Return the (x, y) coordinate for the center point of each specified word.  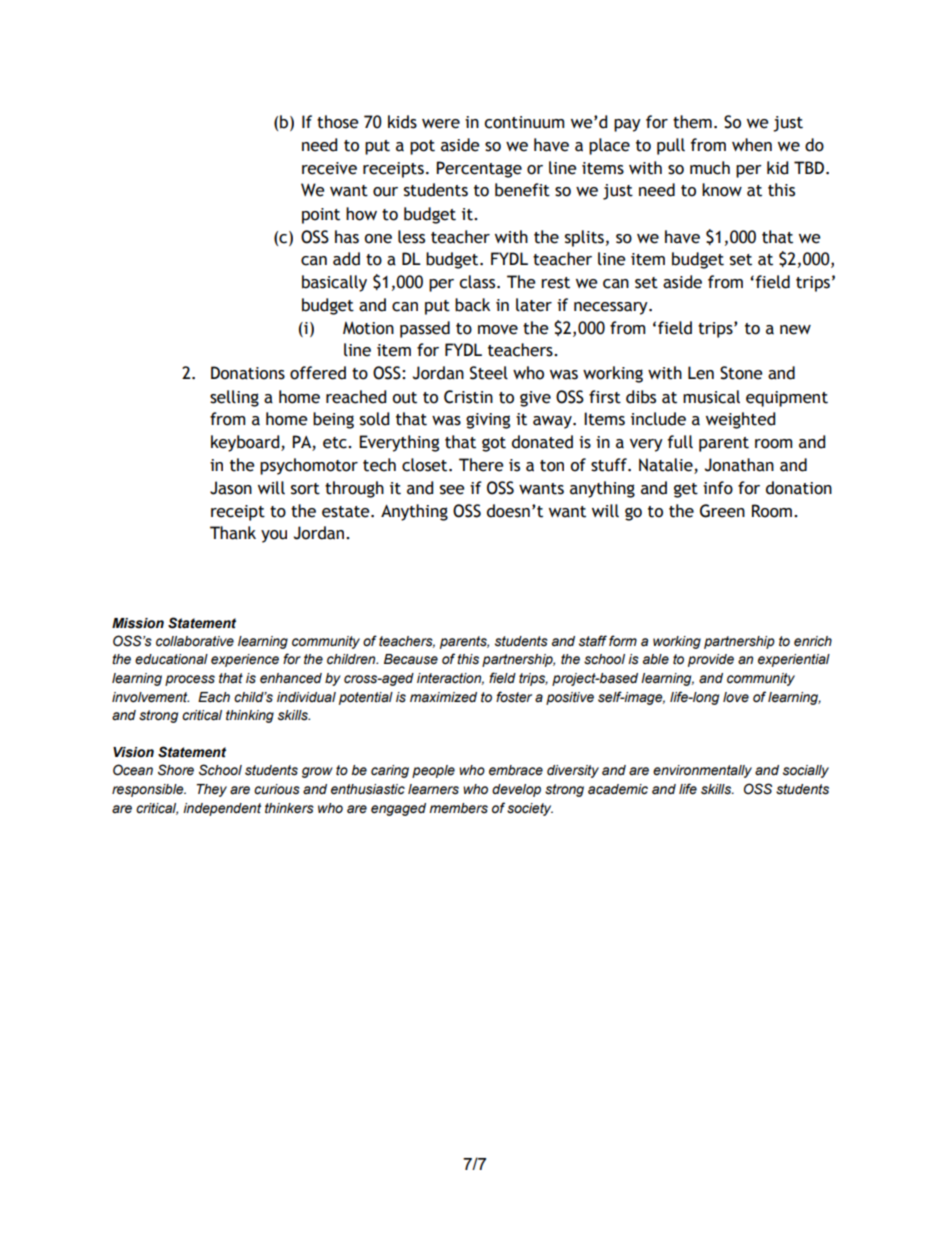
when (752, 145)
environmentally (702, 771)
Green (722, 511)
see (452, 490)
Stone (741, 373)
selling (234, 398)
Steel (489, 373)
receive (329, 168)
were (441, 124)
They (211, 790)
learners (433, 789)
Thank (233, 533)
